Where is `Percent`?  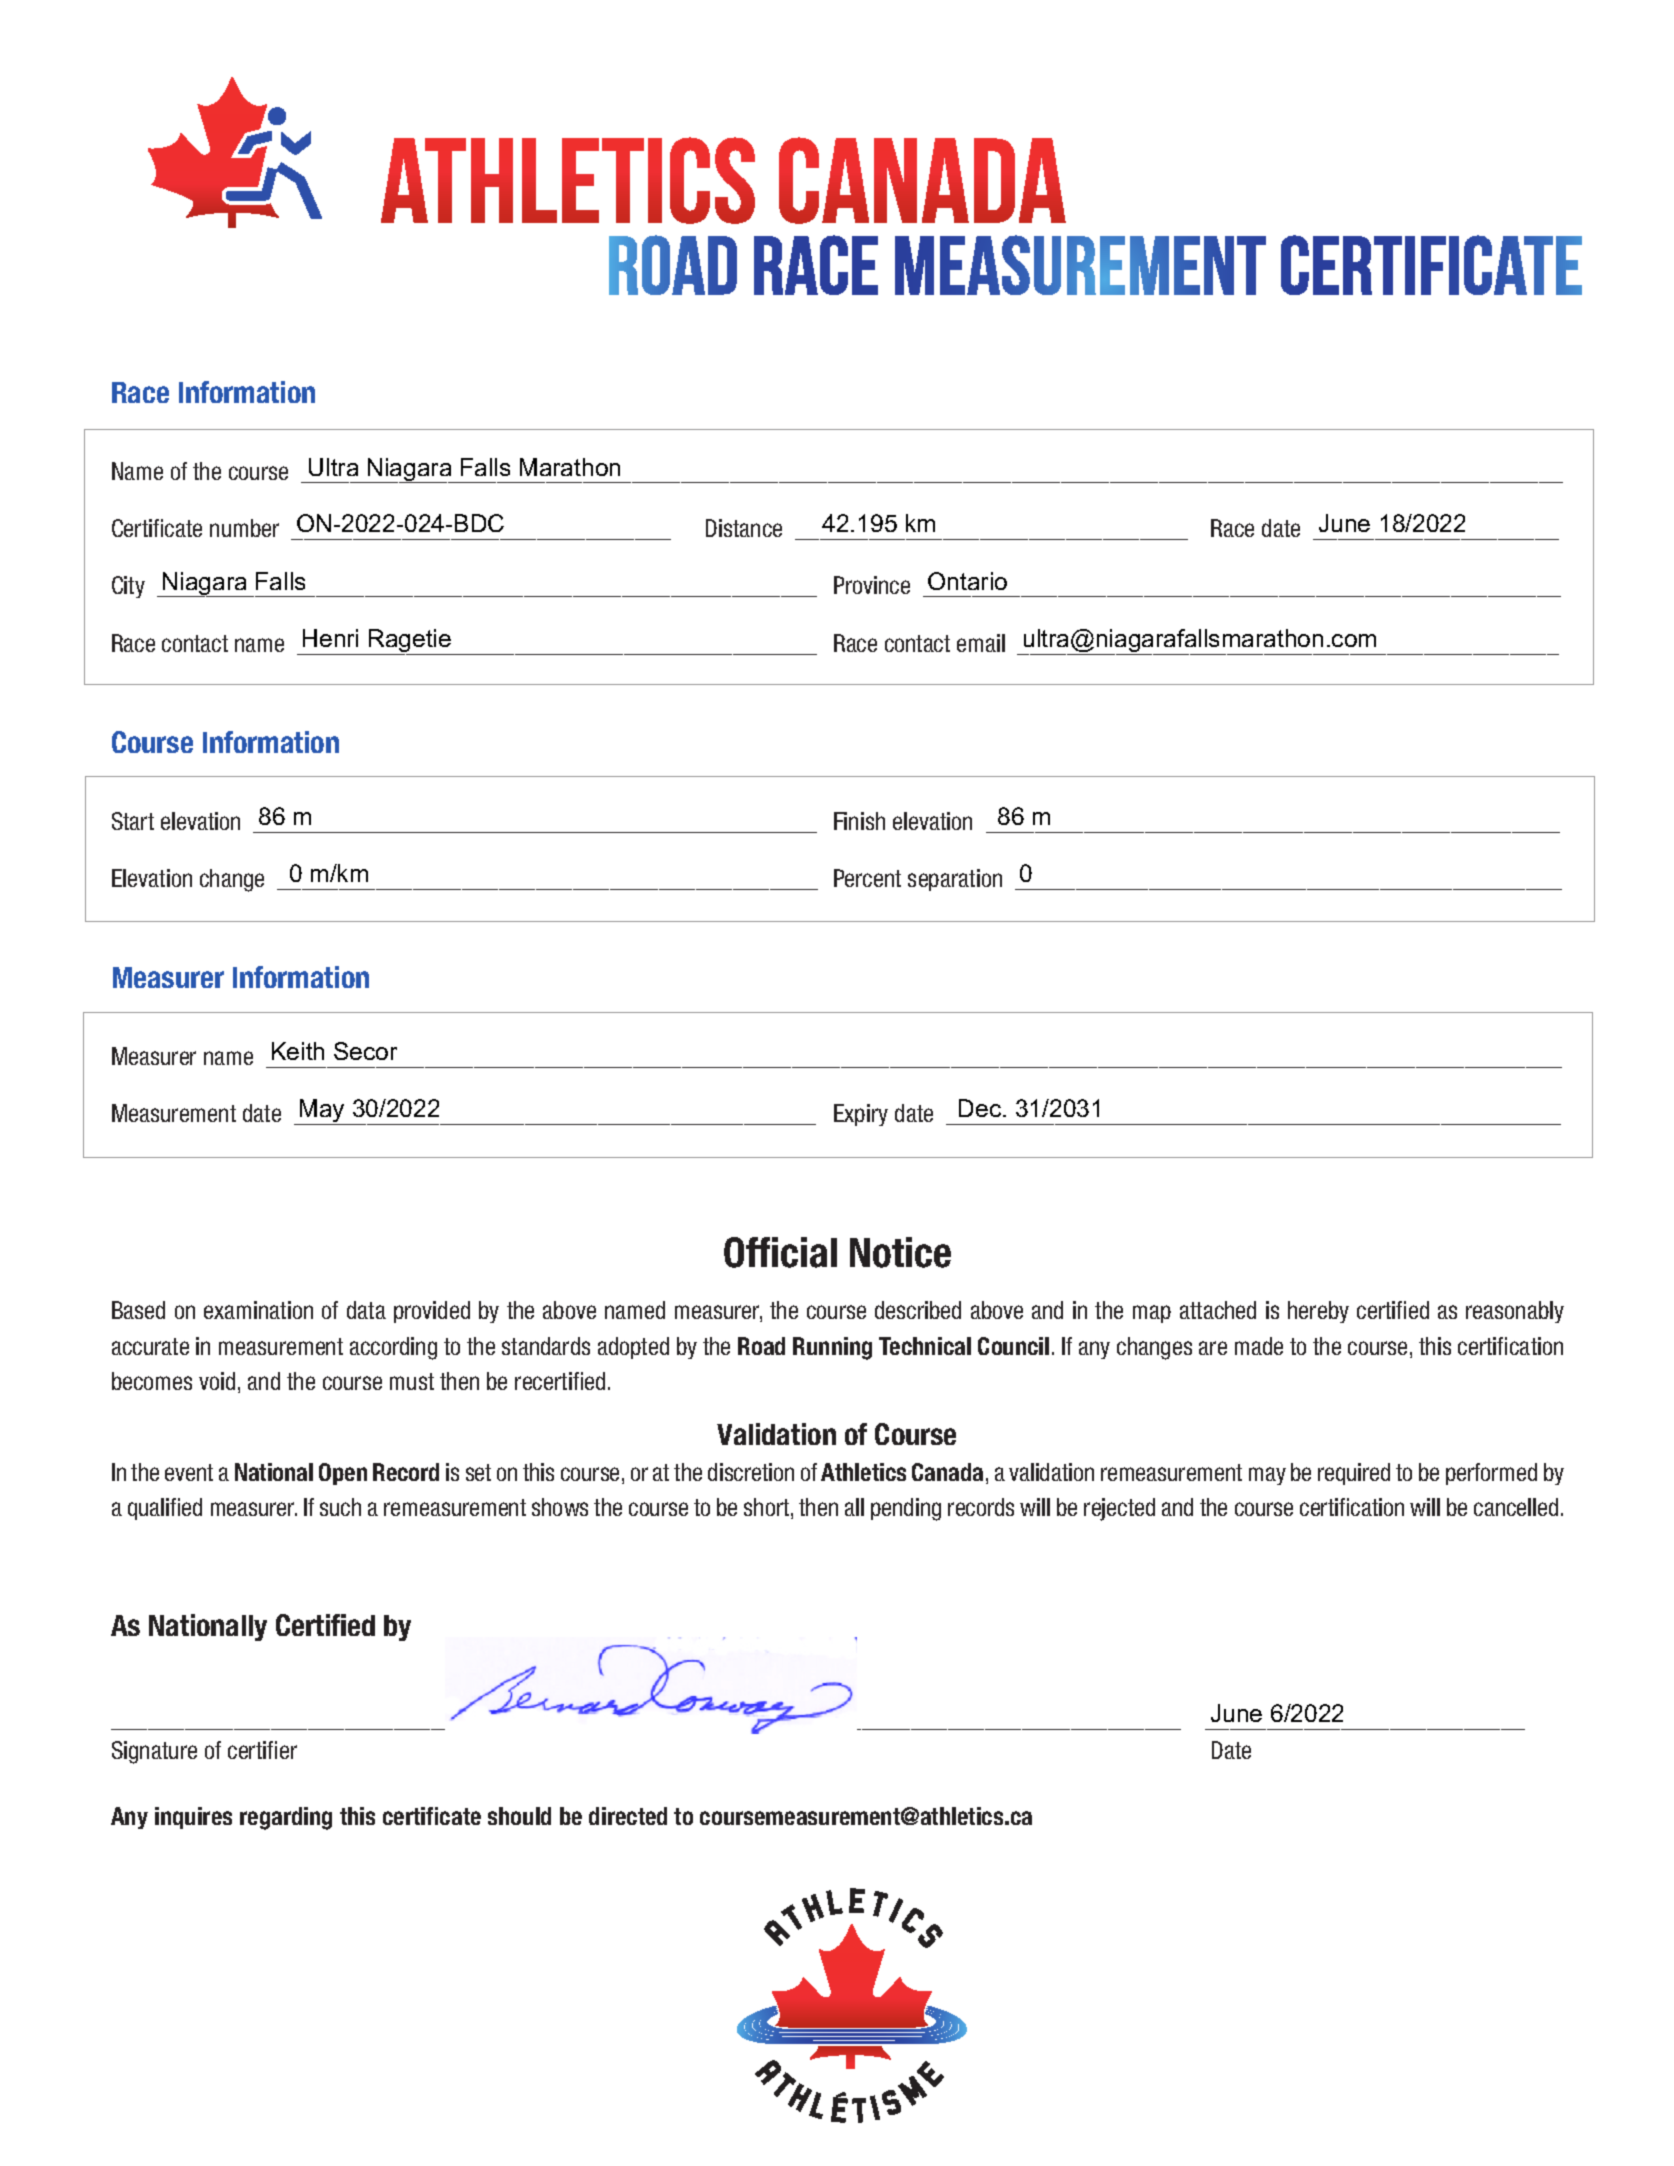 Percent is located at coordinates (867, 878).
